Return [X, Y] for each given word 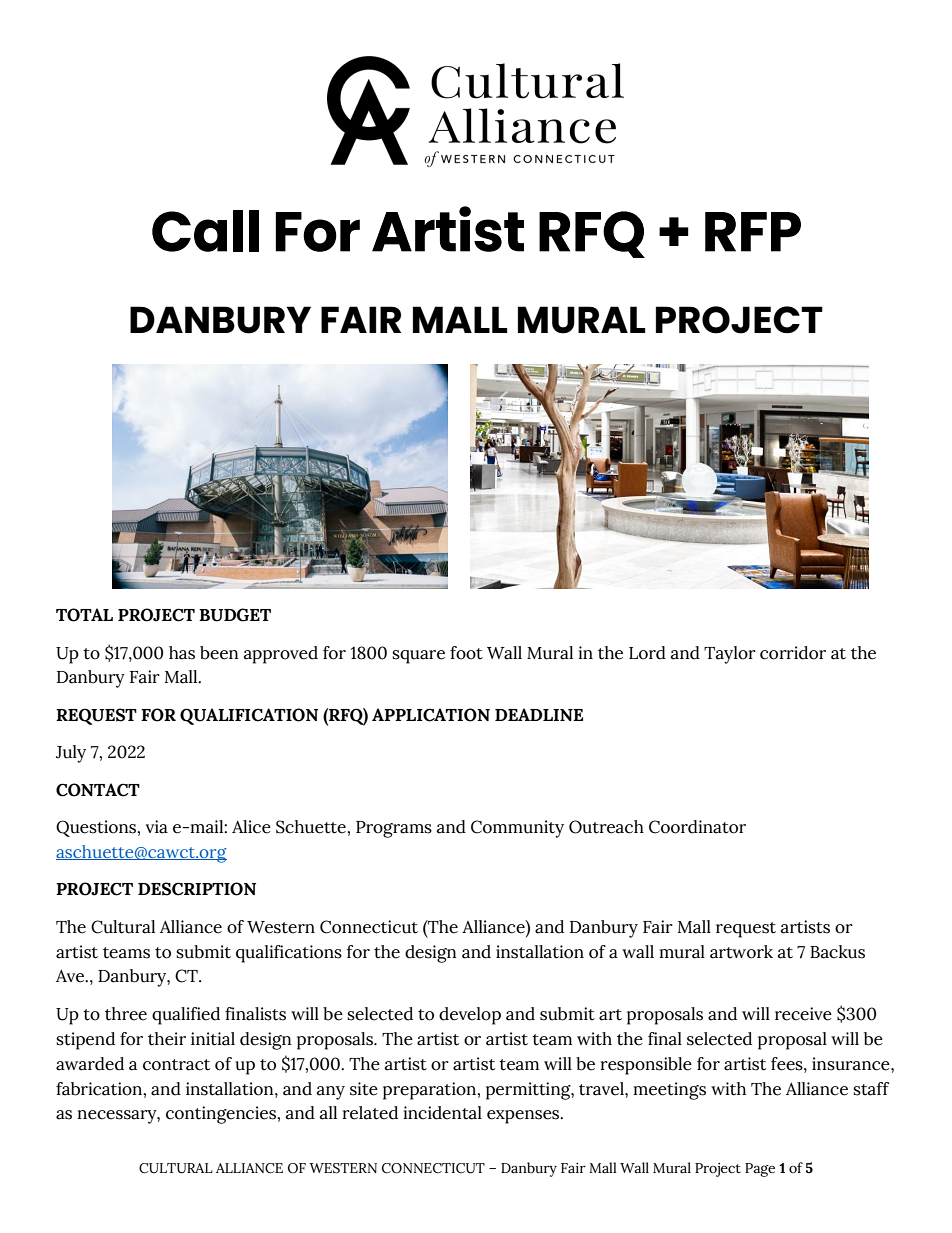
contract [176, 1065]
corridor [793, 653]
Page [760, 1170]
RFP [753, 232]
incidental [443, 1113]
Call [205, 231]
